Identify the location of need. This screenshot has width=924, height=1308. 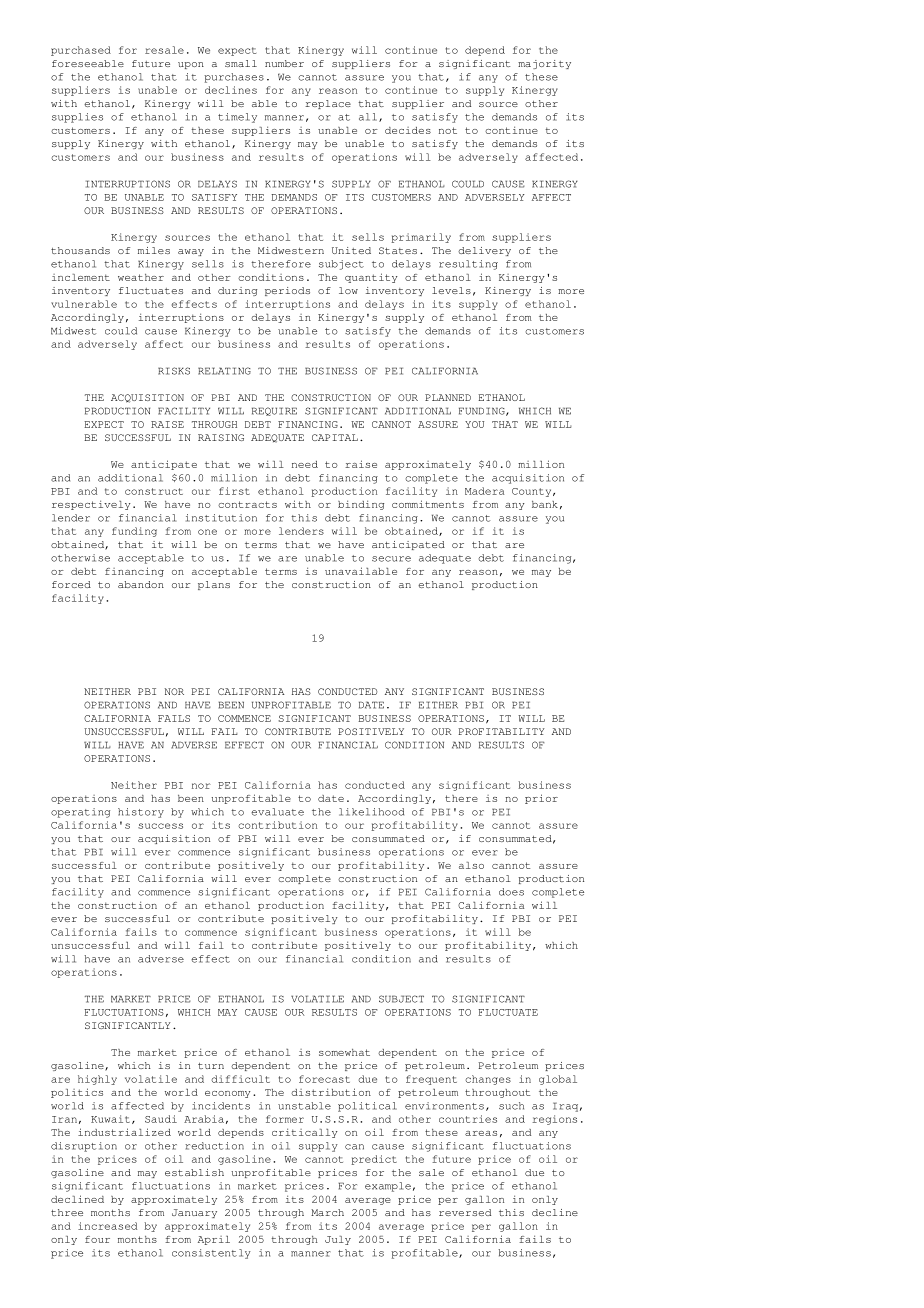
(305, 464).
